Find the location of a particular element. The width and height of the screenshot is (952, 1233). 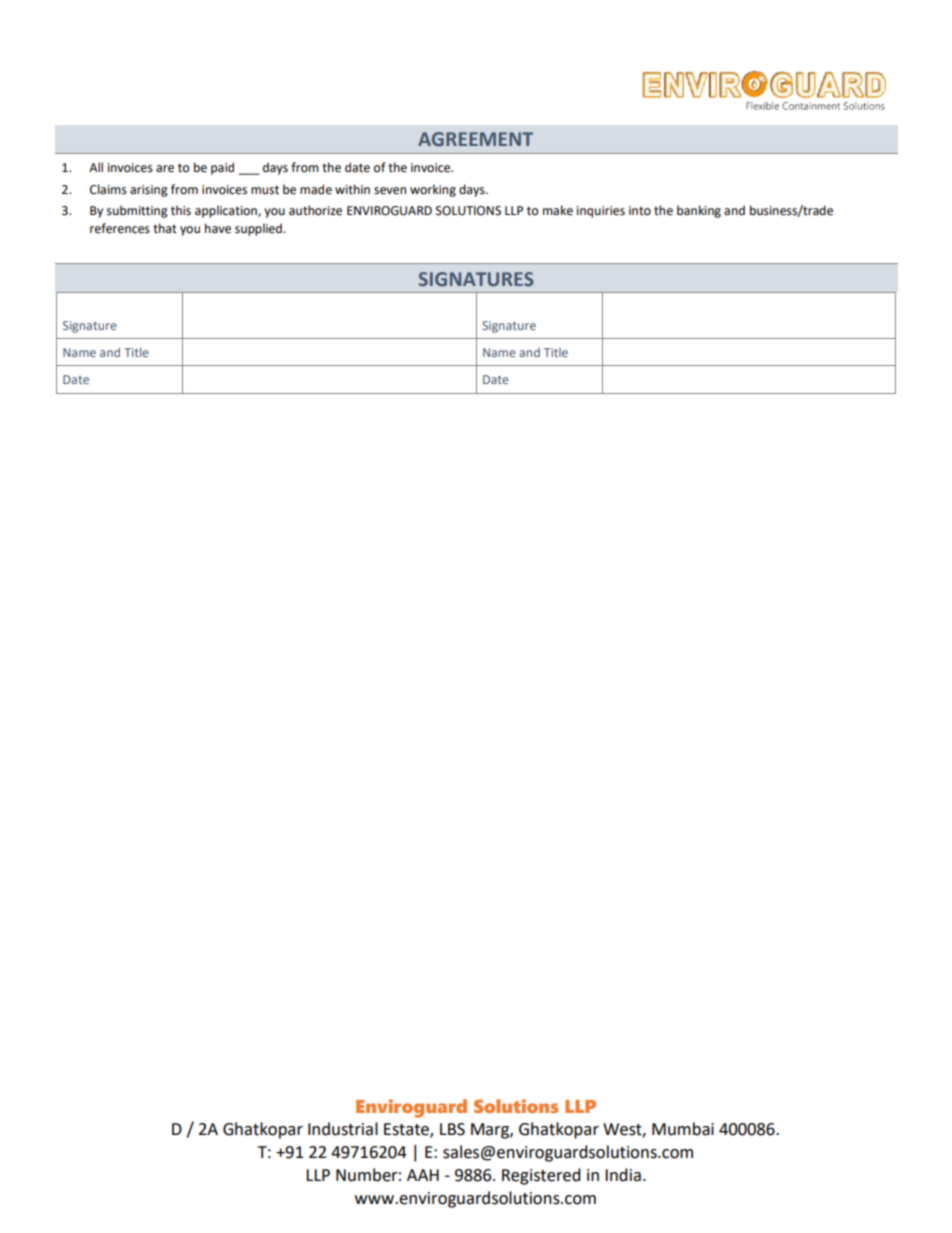

Estate is located at coordinates (407, 1130).
